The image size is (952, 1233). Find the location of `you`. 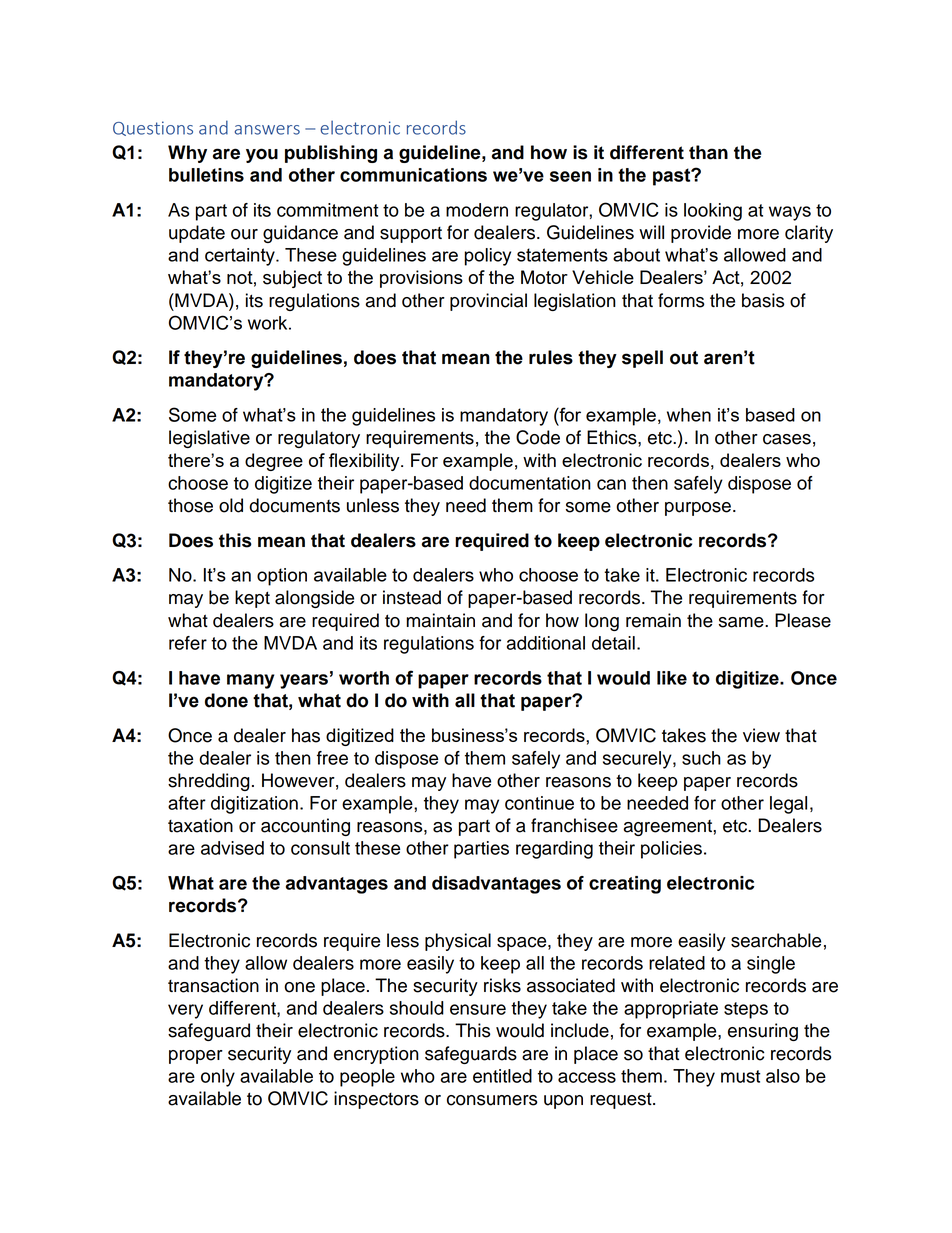

you is located at coordinates (262, 155).
